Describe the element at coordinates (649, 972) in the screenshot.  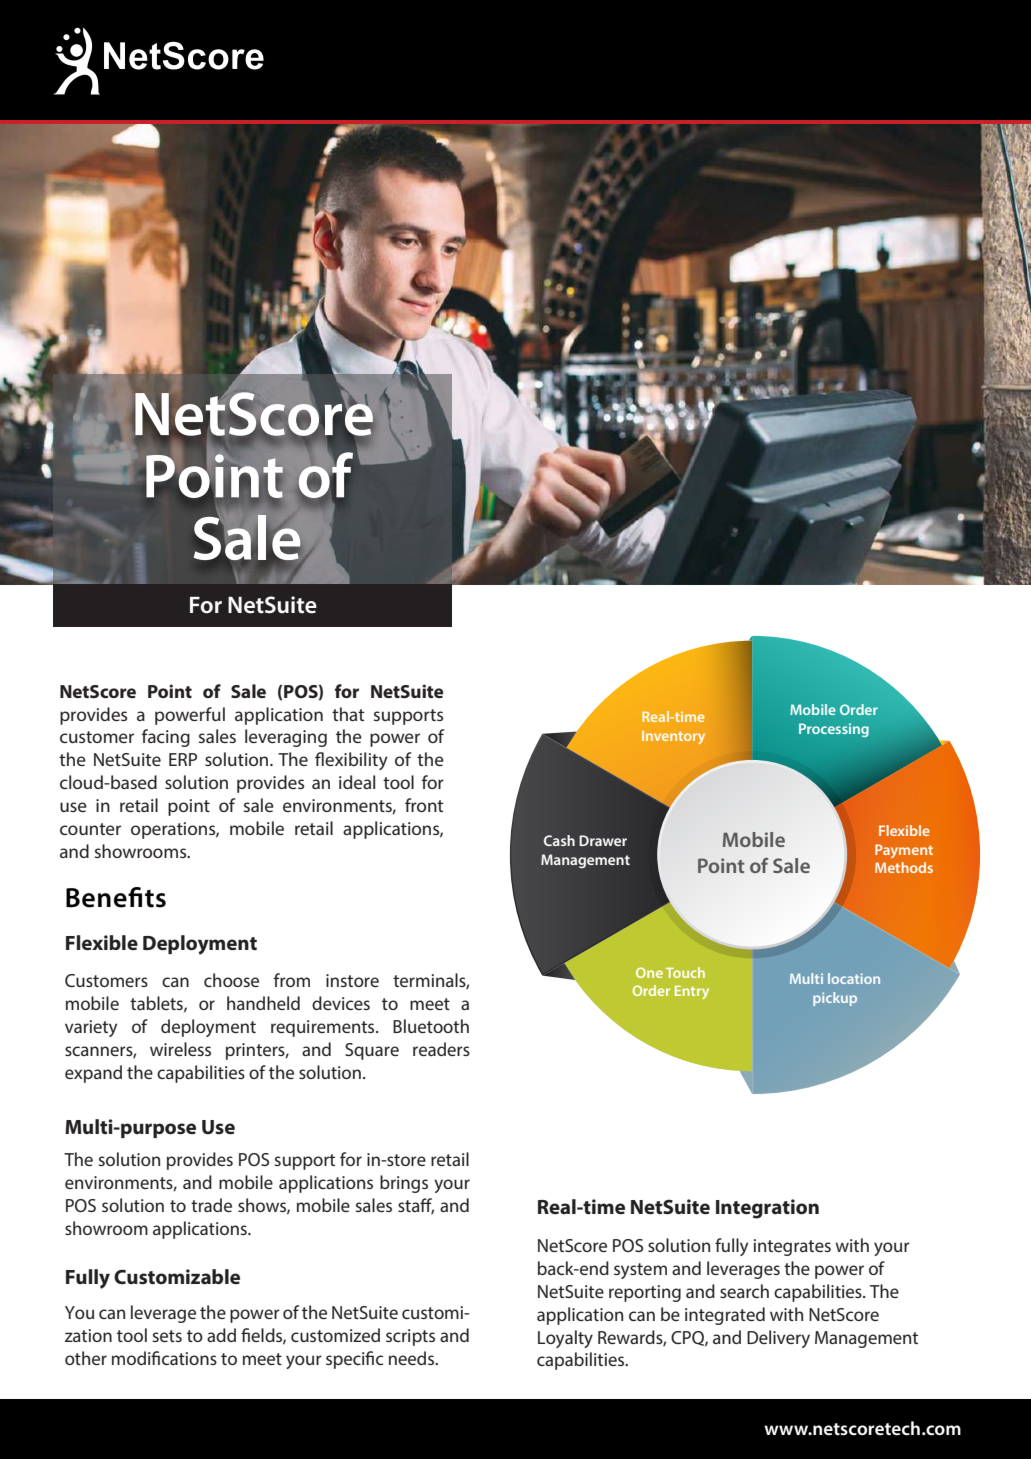
I see `One` at that location.
